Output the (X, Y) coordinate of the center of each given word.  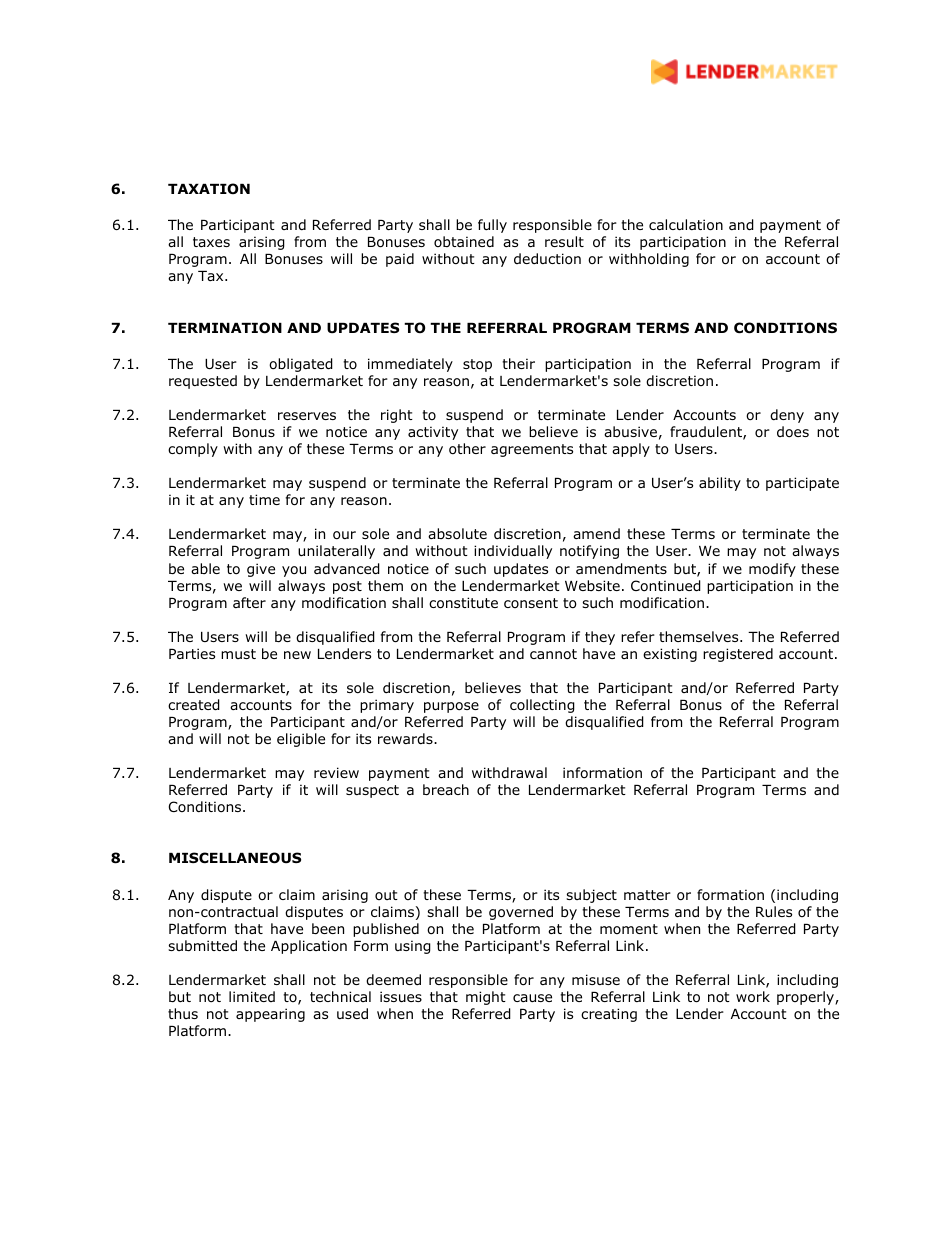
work (753, 997)
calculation (686, 225)
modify (772, 570)
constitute (463, 603)
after (249, 602)
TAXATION (209, 188)
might (486, 998)
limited (252, 996)
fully (492, 226)
